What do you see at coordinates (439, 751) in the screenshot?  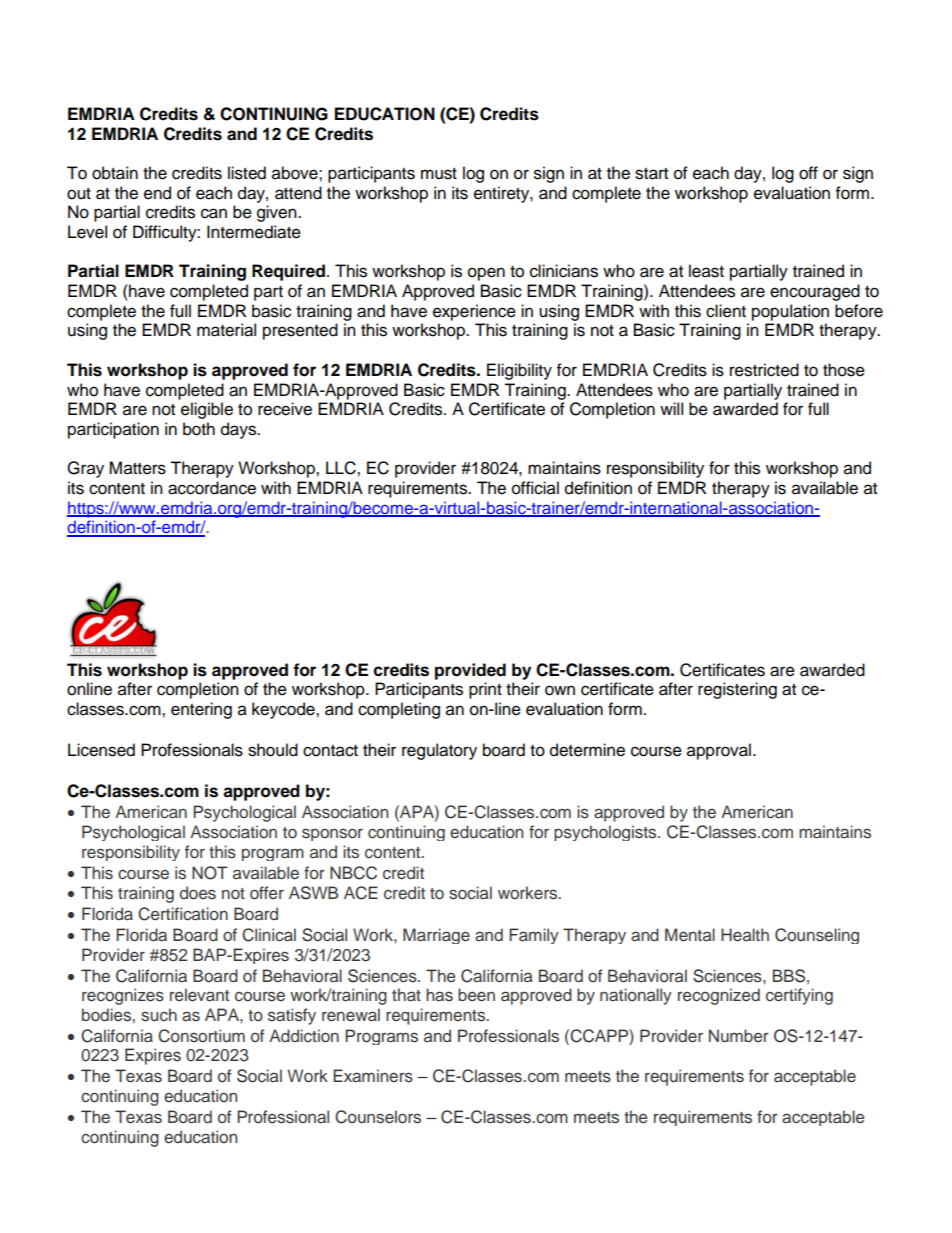 I see `regulatory` at bounding box center [439, 751].
